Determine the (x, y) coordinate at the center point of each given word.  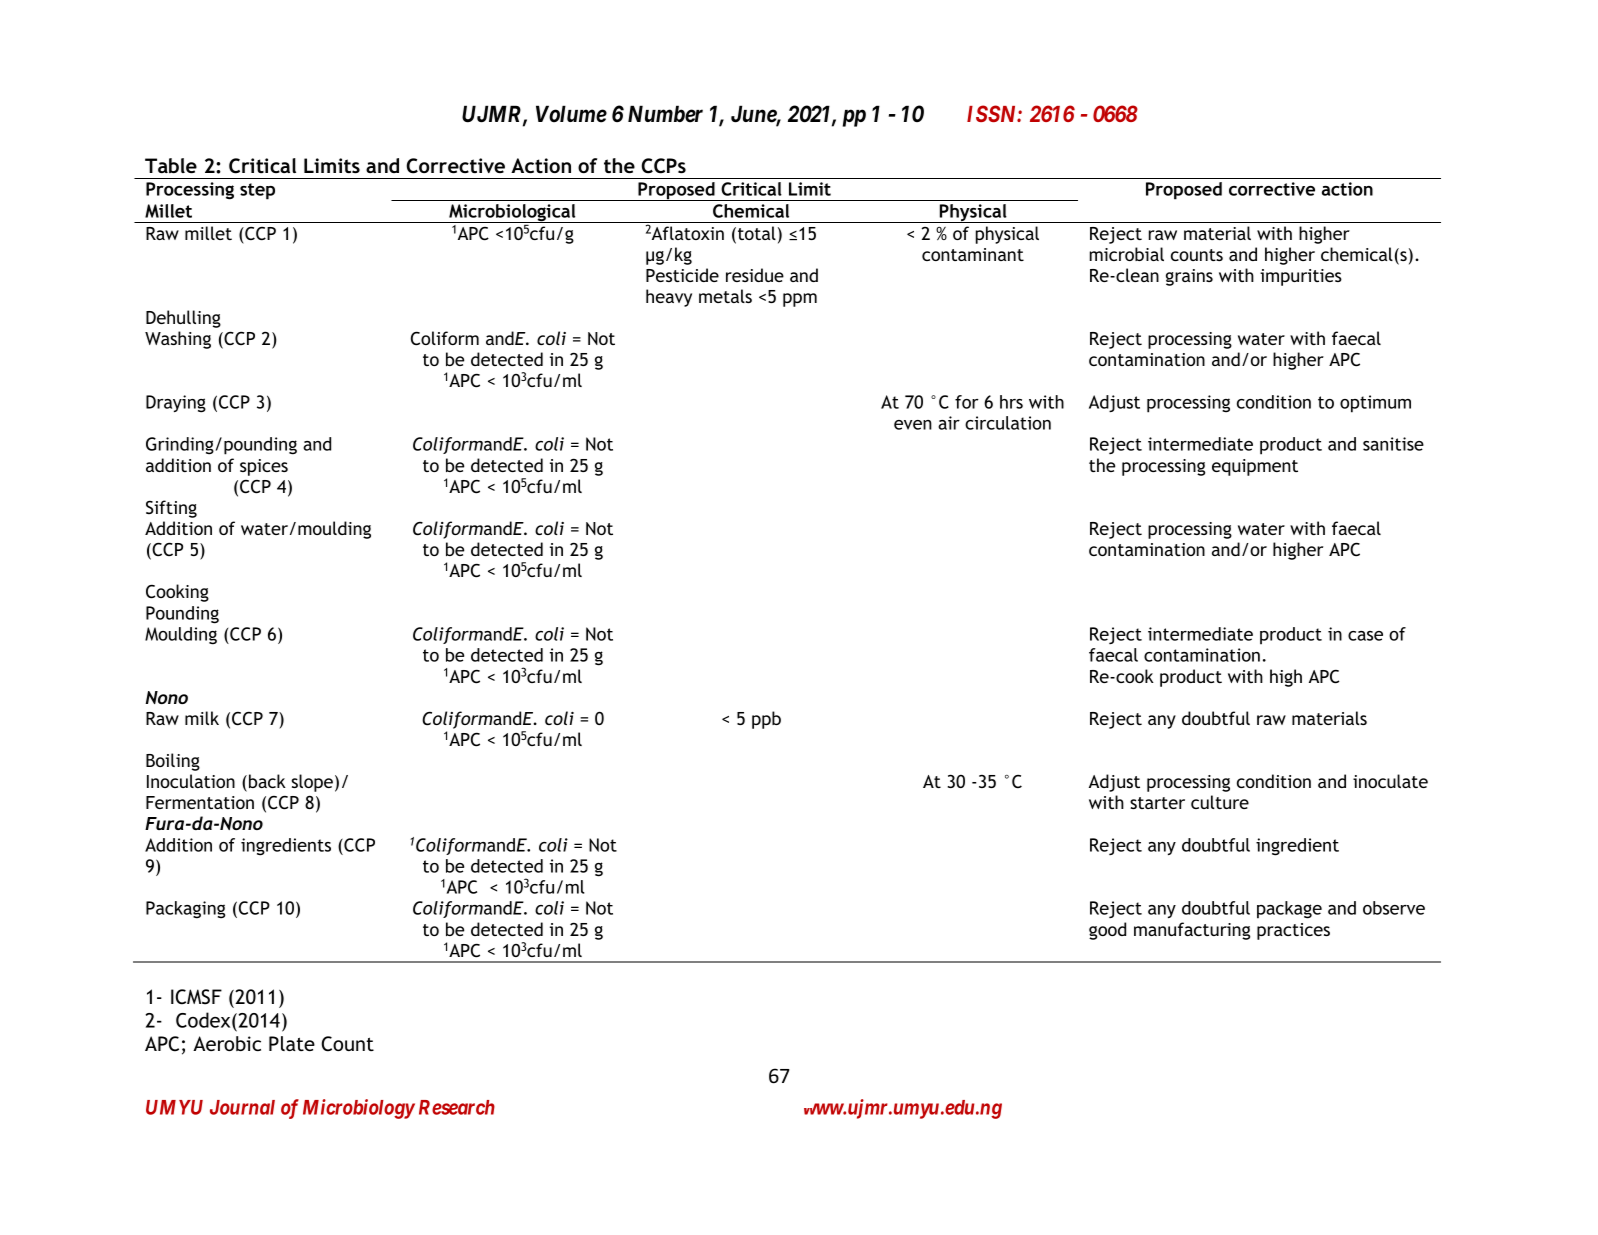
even (913, 425)
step (257, 191)
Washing (178, 340)
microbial (1127, 254)
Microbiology (359, 1109)
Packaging (185, 910)
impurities (1301, 277)
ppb (766, 720)
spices (264, 467)
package (1289, 910)
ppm (800, 300)
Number (665, 114)
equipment (1255, 467)
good (1107, 931)
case (1365, 636)
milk (202, 718)
